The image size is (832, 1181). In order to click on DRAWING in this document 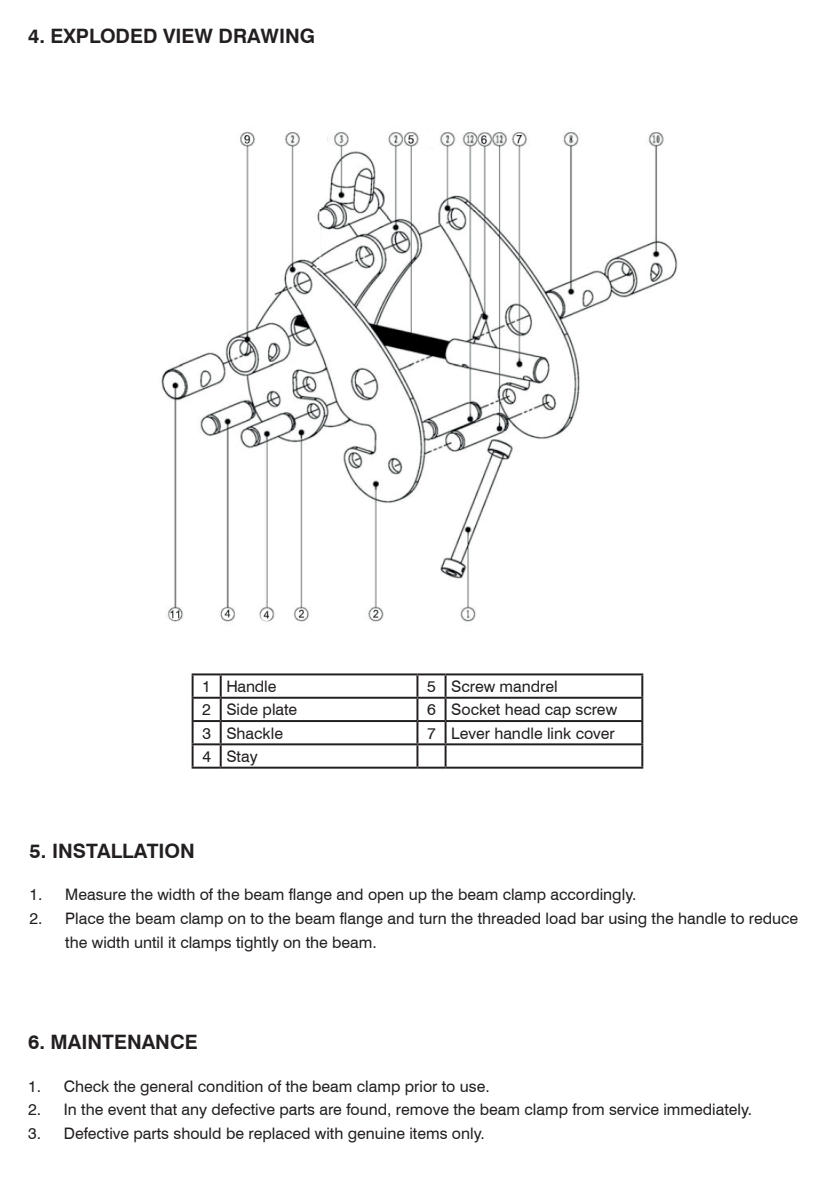, I will do `click(266, 35)`.
